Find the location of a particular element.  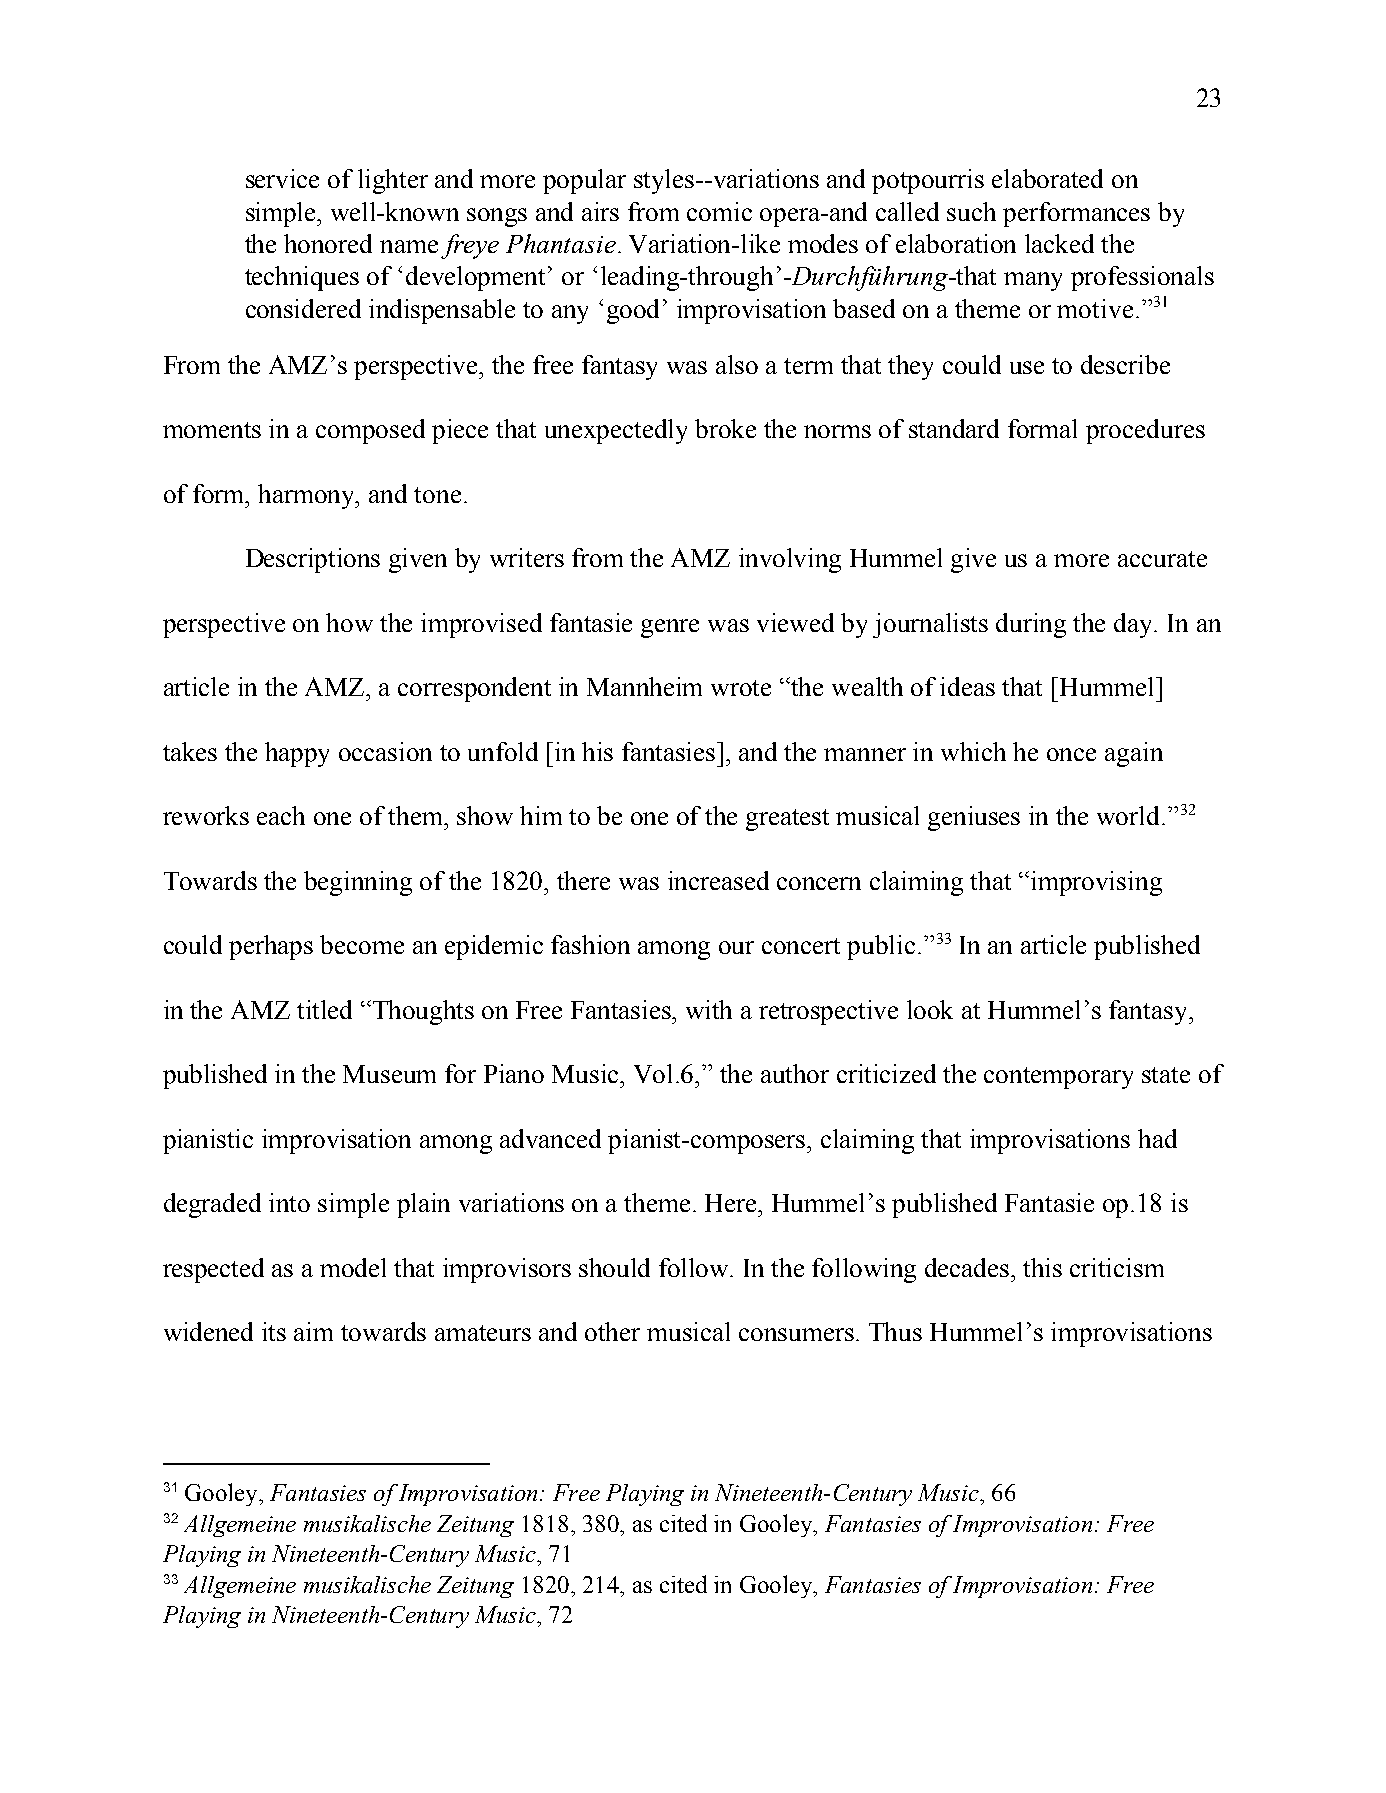

its is located at coordinates (274, 1331).
